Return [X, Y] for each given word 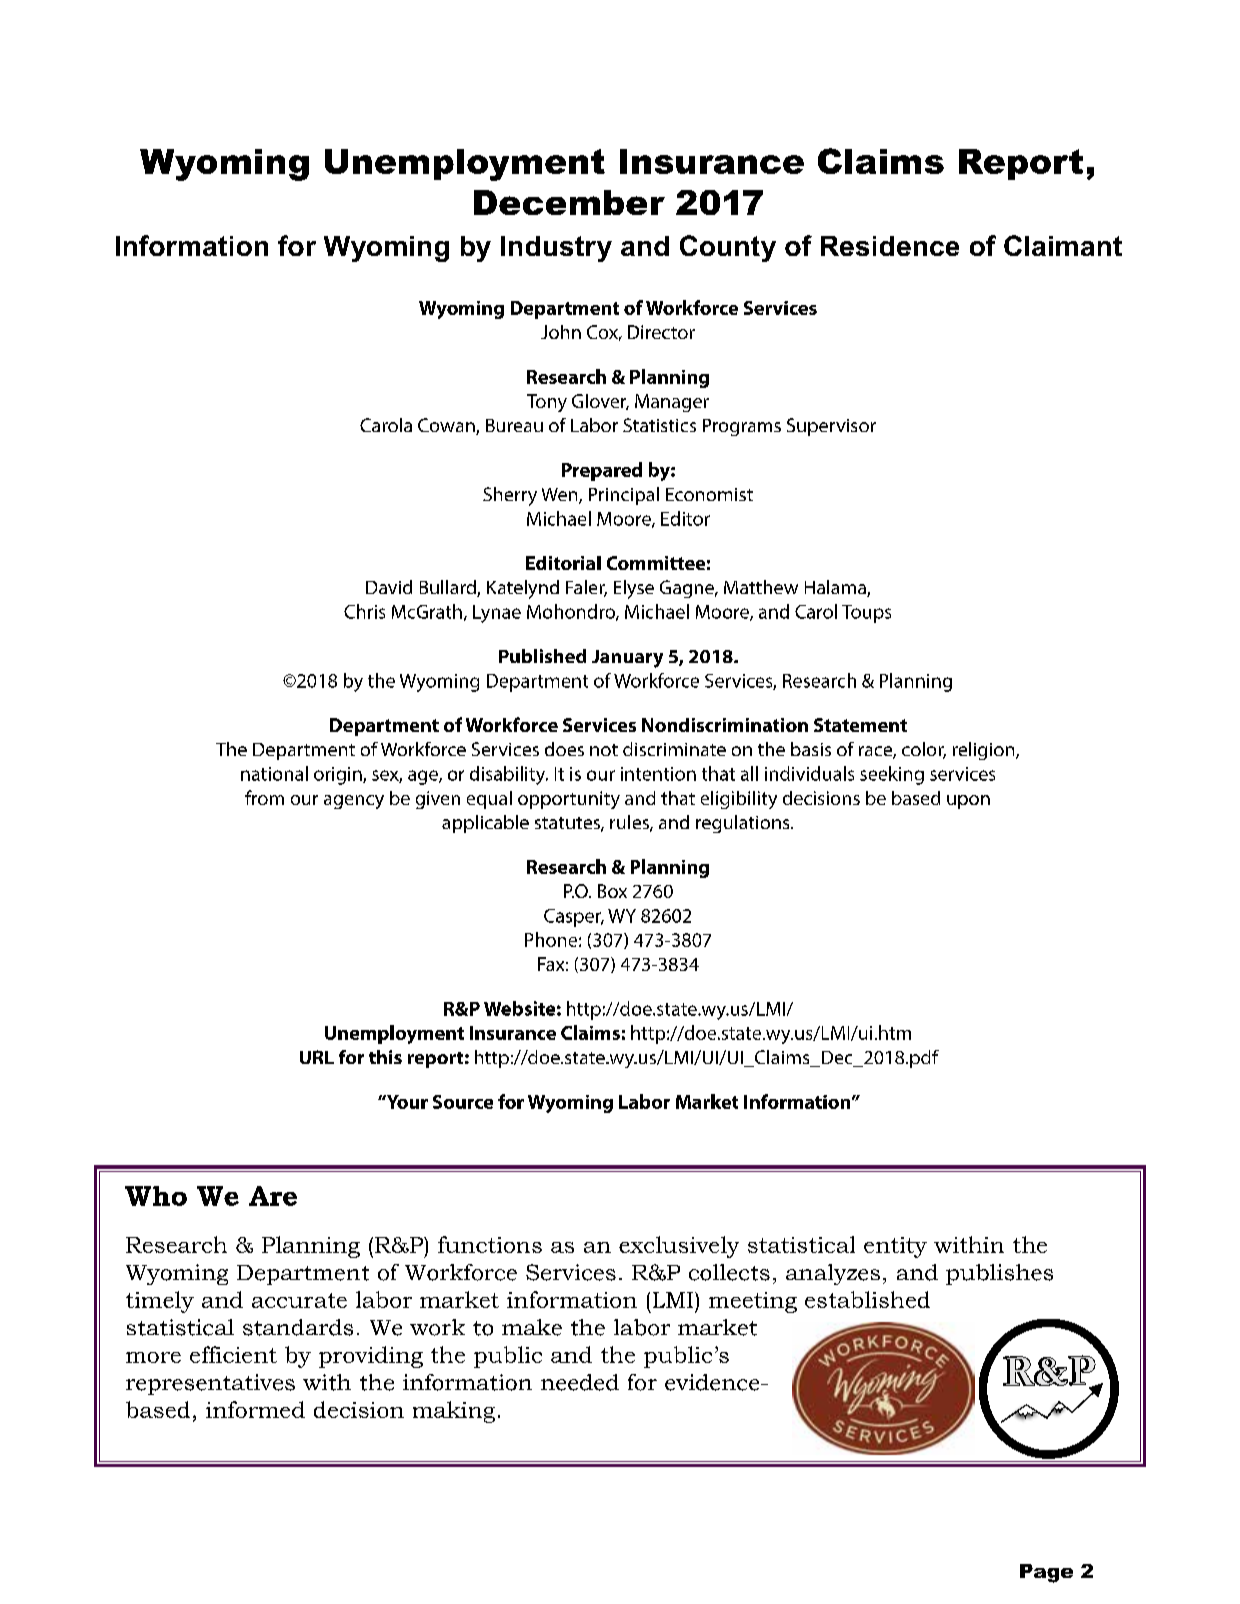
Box [612, 891]
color [924, 750]
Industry [556, 249]
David [389, 587]
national [274, 773]
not [604, 750]
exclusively [679, 1247]
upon [968, 802]
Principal [624, 496]
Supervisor [831, 427]
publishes [999, 1274]
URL [317, 1057]
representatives [210, 1384]
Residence [890, 246]
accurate [299, 1300]
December [569, 202]
